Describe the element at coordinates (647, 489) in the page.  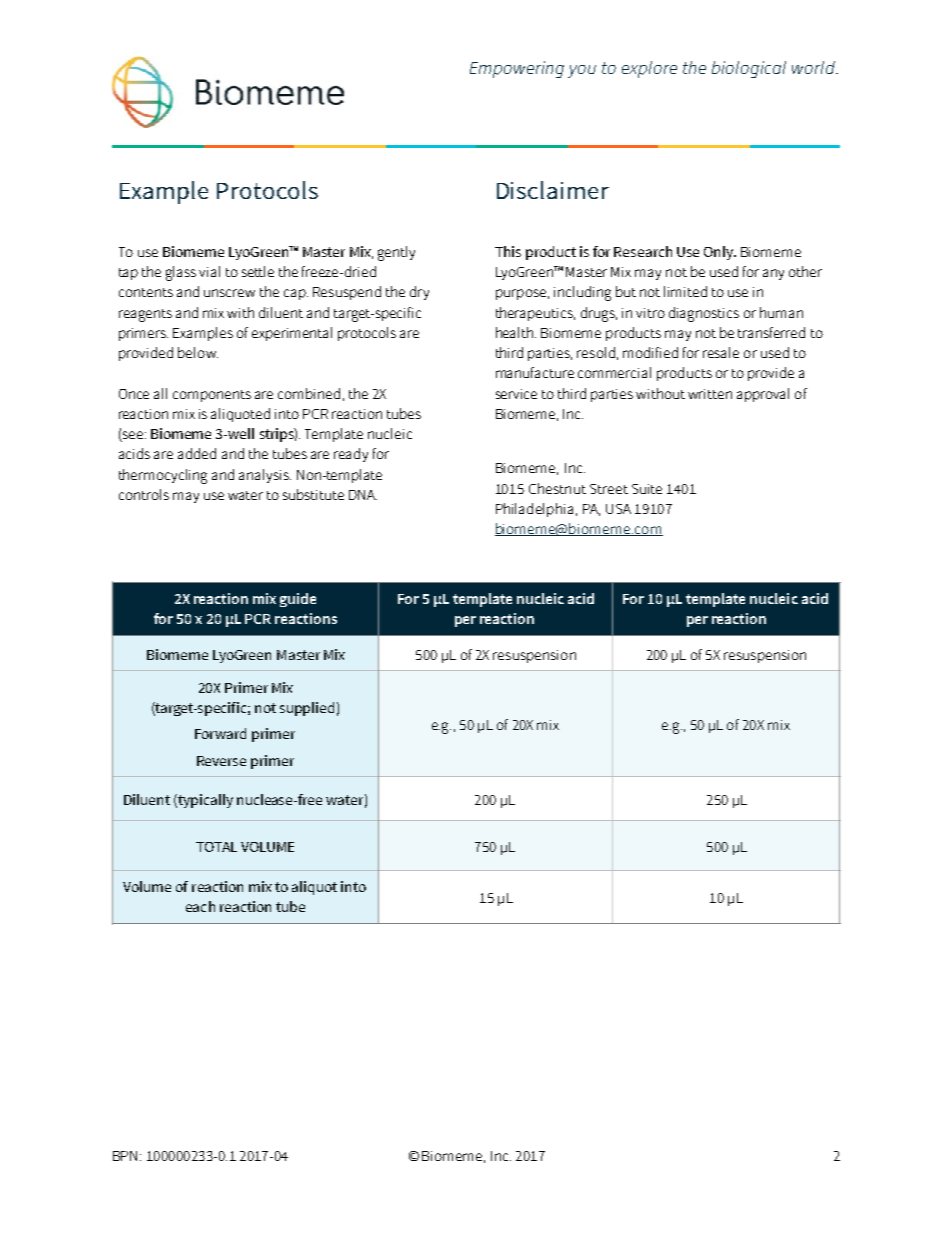
I see `Suite` at that location.
